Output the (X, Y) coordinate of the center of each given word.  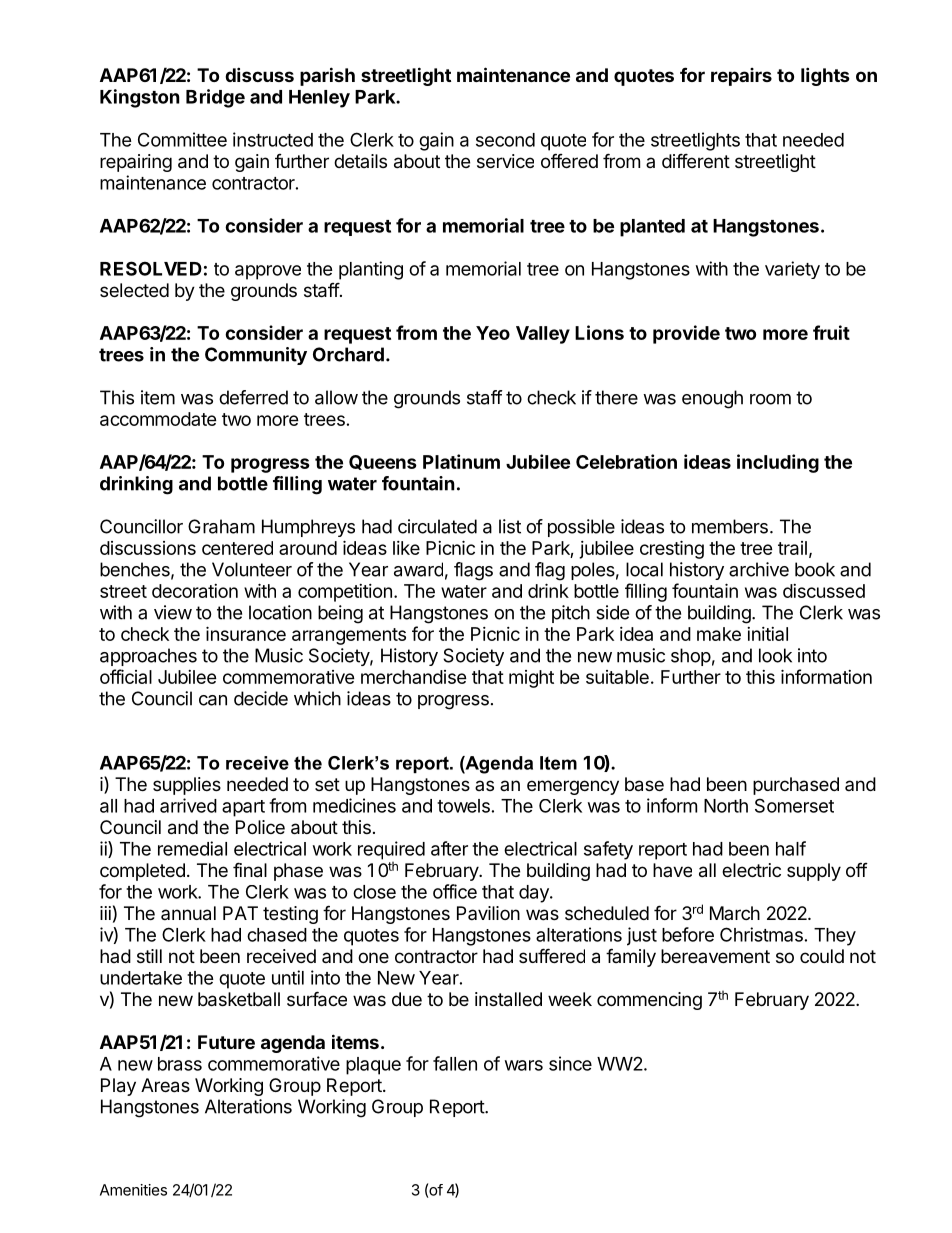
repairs (741, 77)
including (778, 463)
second (505, 140)
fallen (455, 1063)
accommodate (158, 419)
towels (463, 806)
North (726, 806)
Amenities (133, 1190)
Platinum (461, 461)
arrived (188, 805)
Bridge (215, 98)
